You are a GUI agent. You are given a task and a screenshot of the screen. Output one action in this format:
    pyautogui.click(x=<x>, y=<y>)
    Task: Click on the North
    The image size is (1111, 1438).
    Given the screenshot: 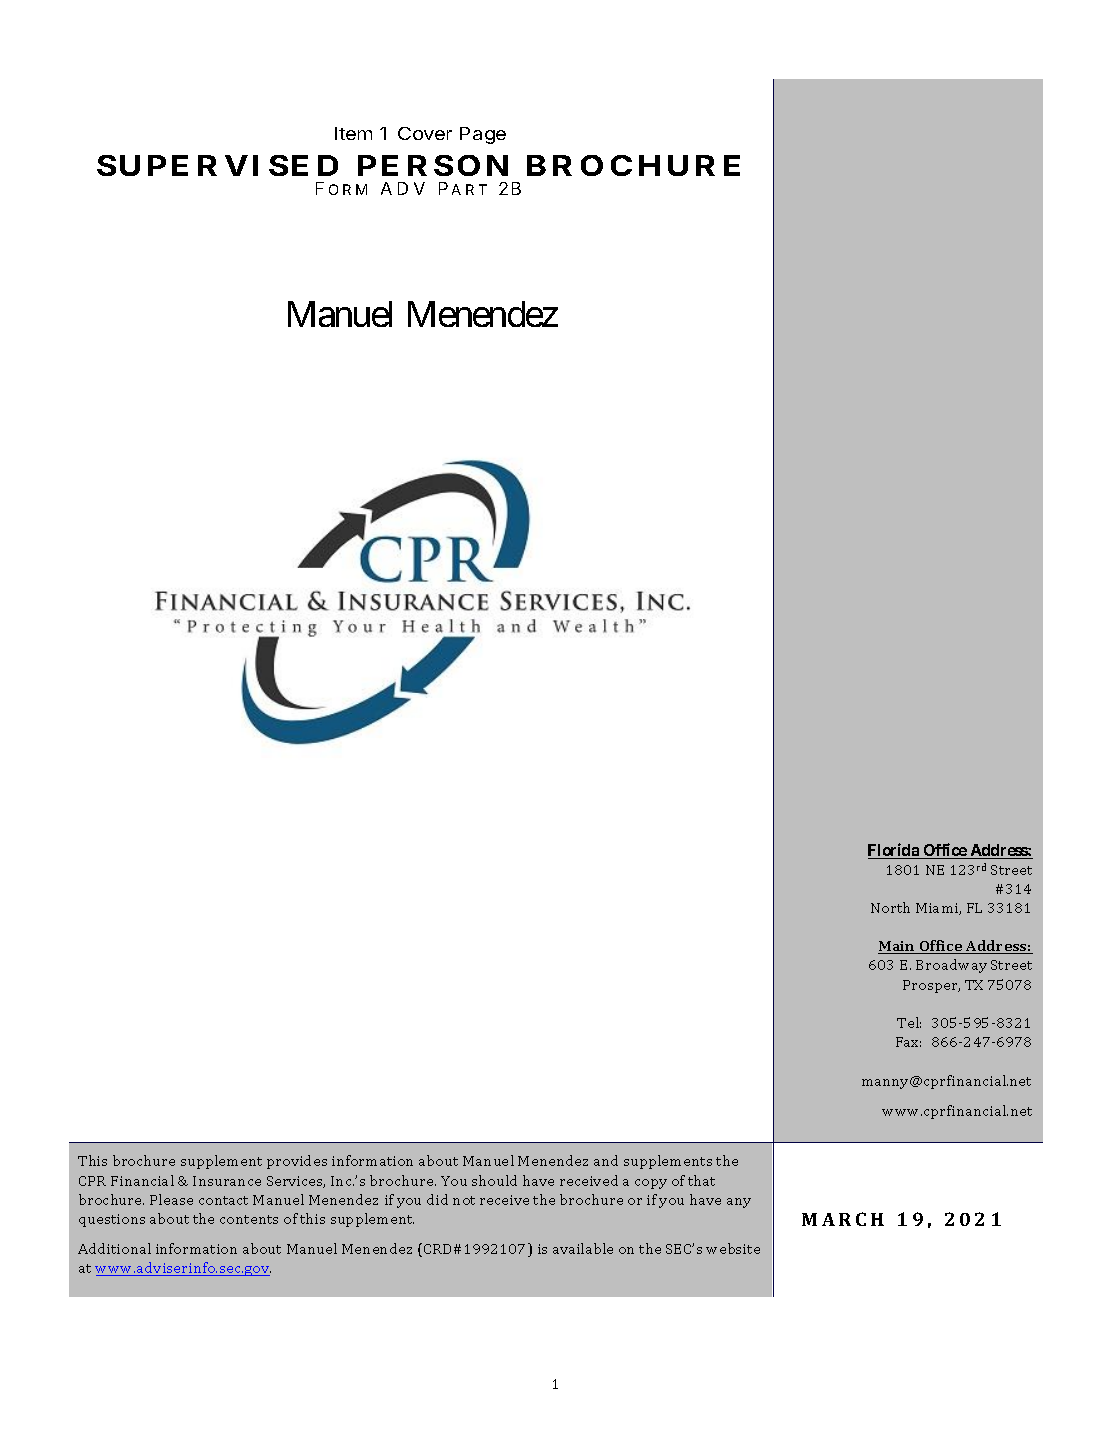 What is the action you would take?
    pyautogui.click(x=890, y=907)
